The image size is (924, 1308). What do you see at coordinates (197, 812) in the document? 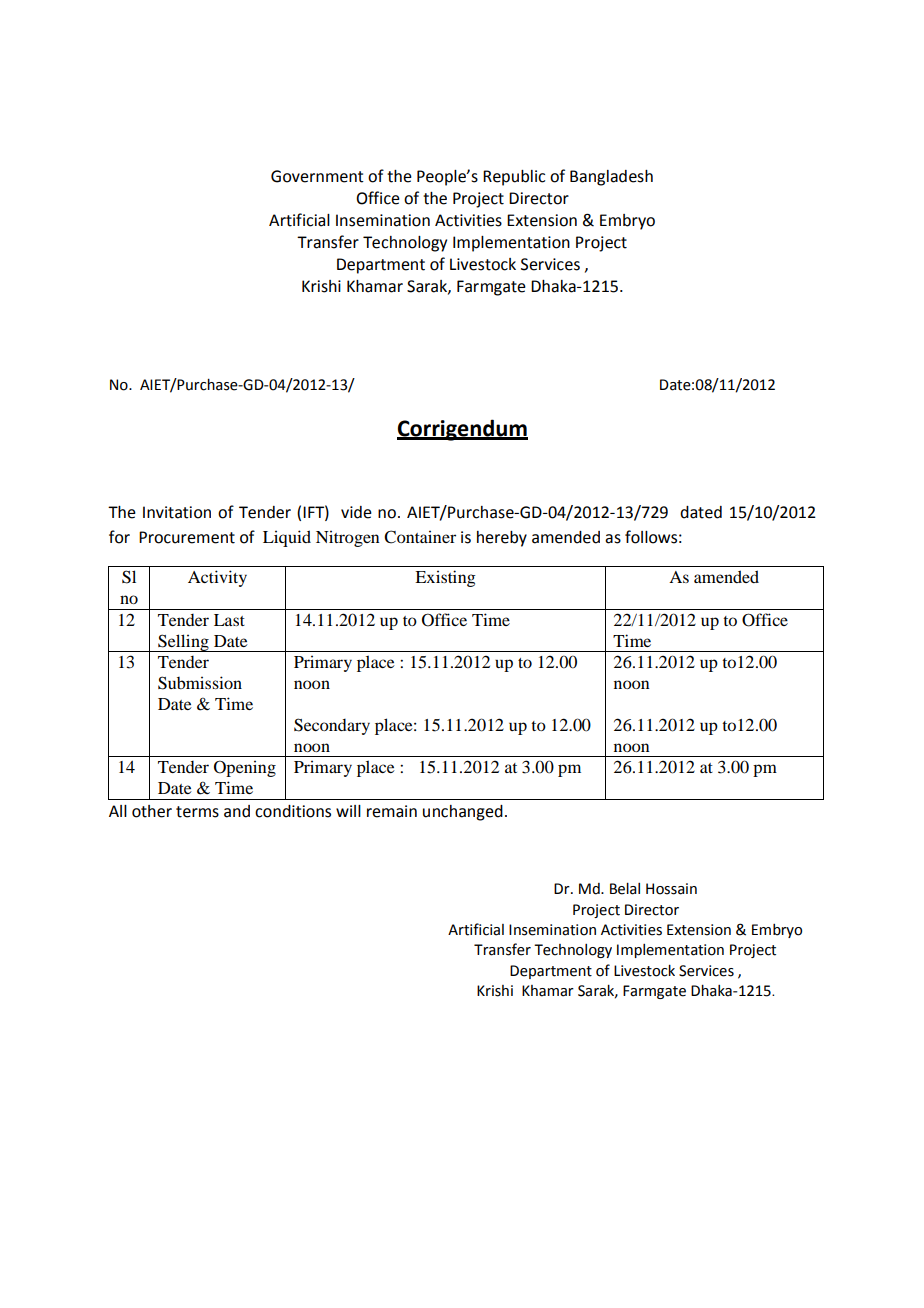
I see `terms` at bounding box center [197, 812].
